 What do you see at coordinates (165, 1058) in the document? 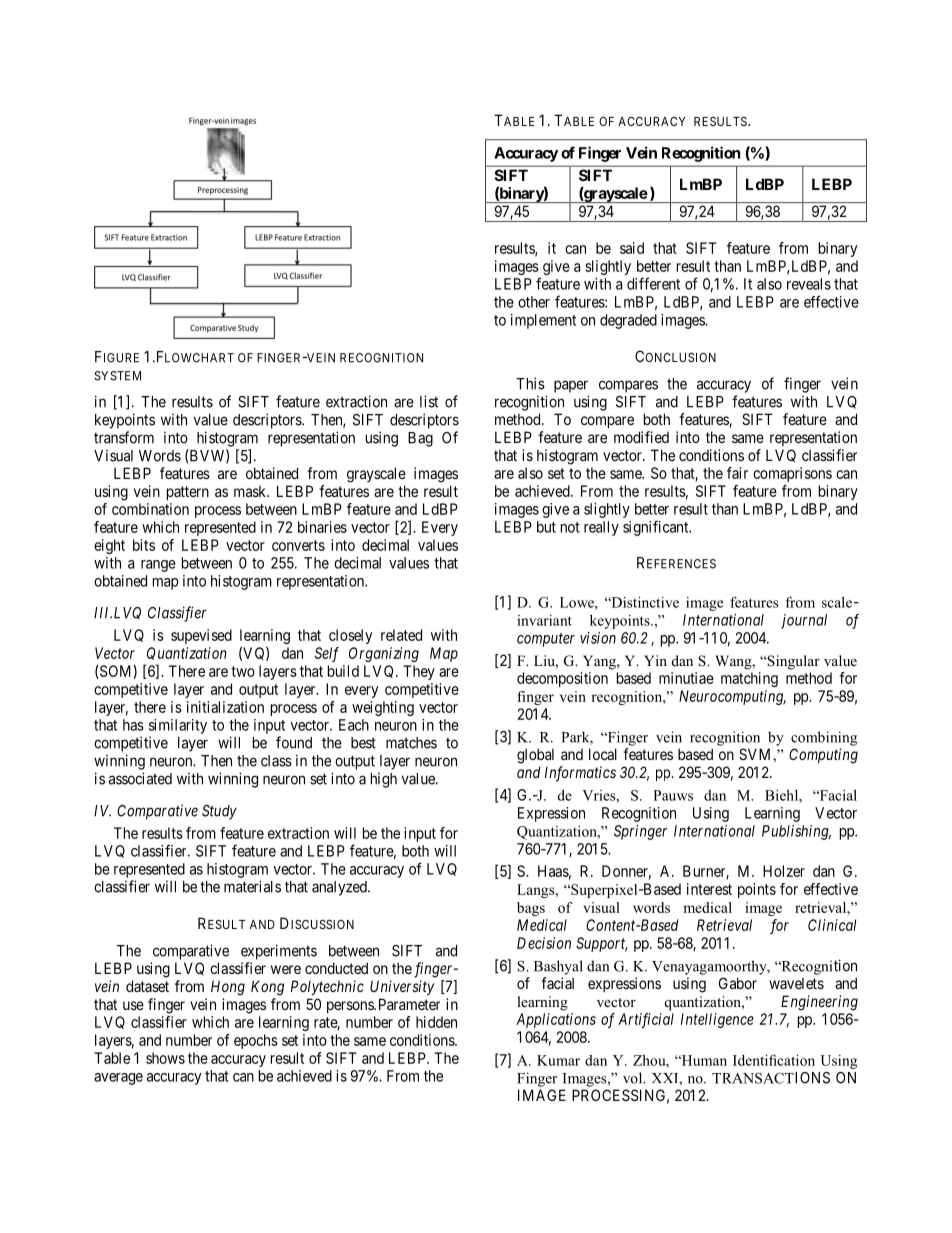
I see `shows` at bounding box center [165, 1058].
